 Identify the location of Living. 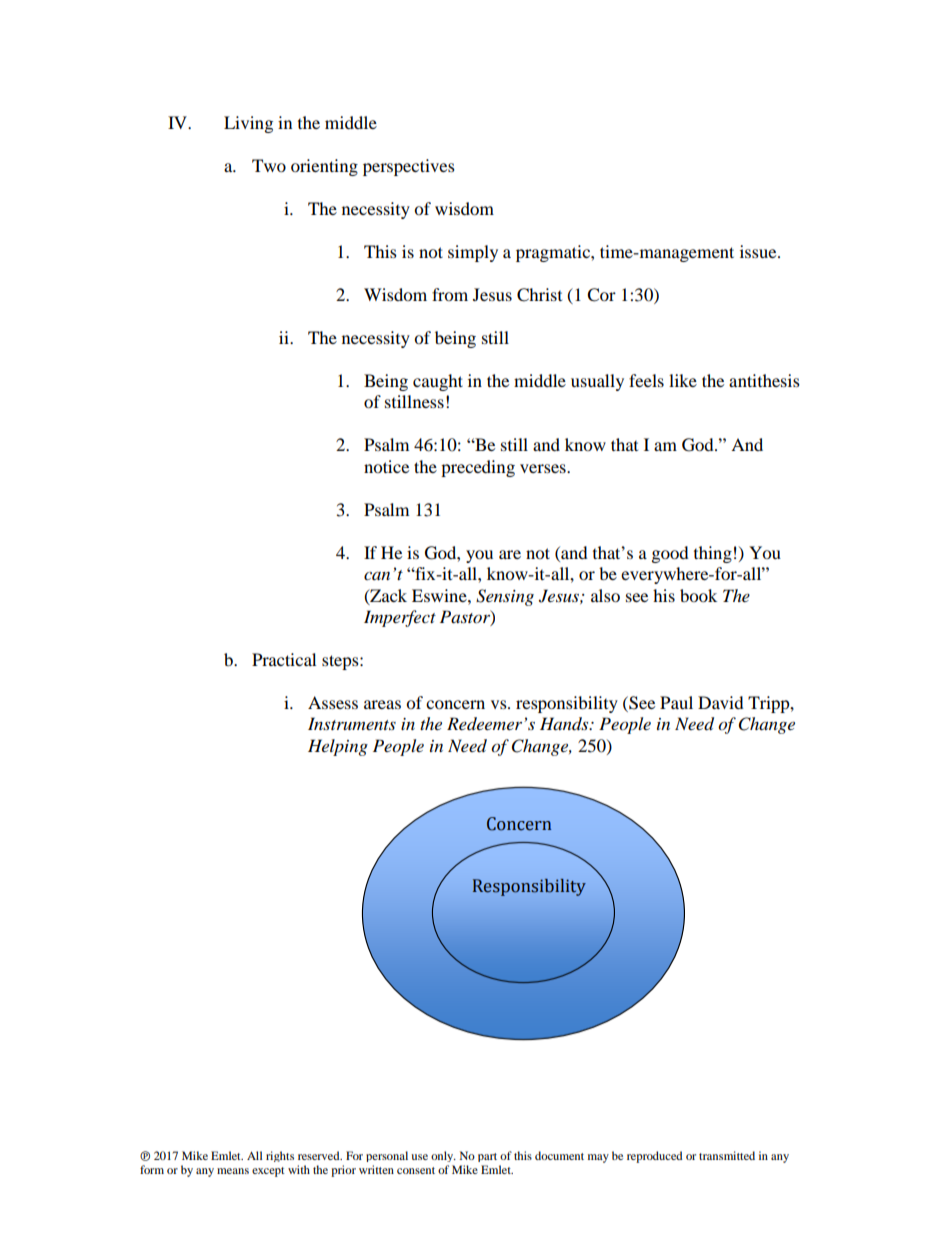
(248, 124).
